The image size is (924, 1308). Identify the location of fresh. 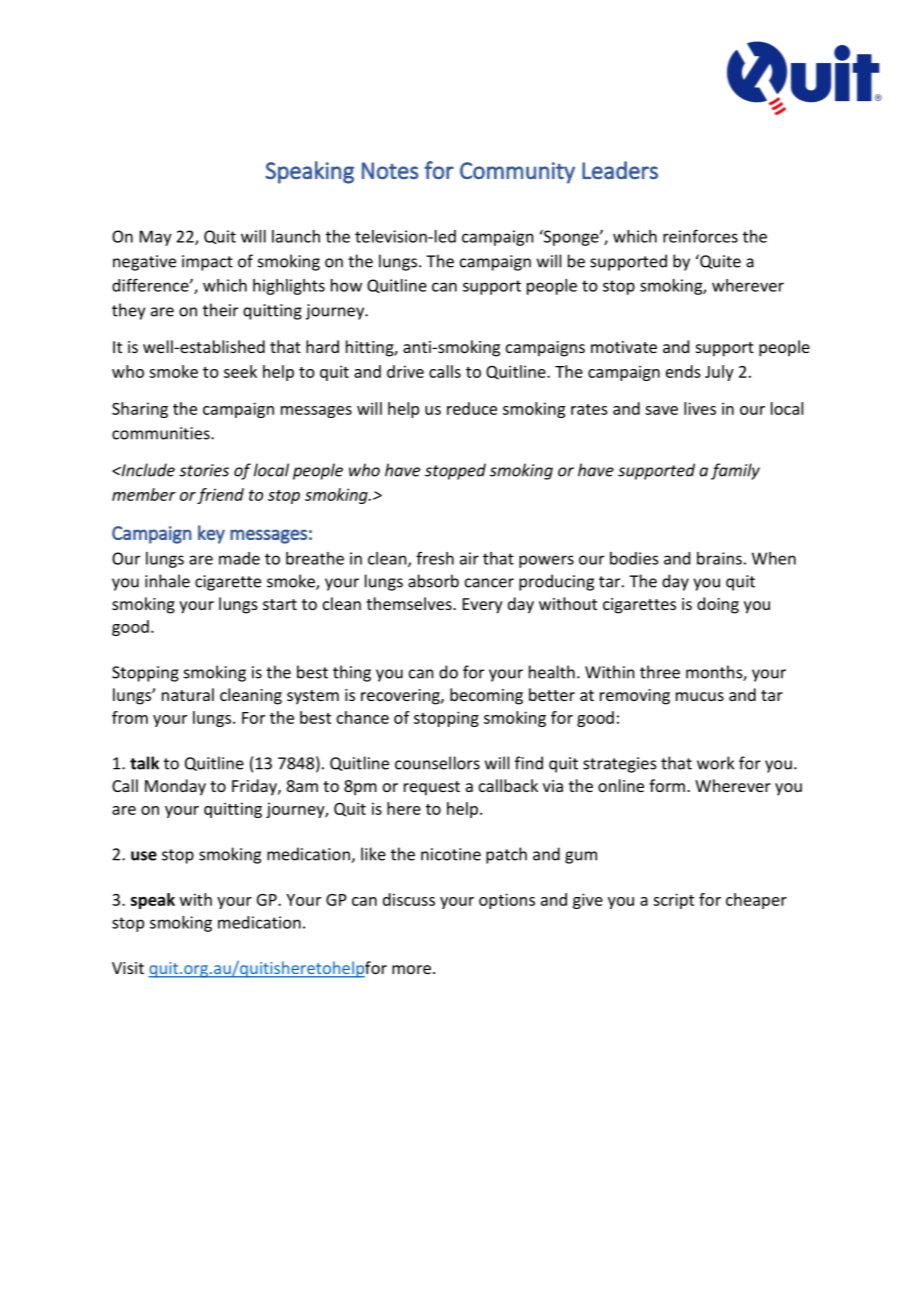
(435, 558).
